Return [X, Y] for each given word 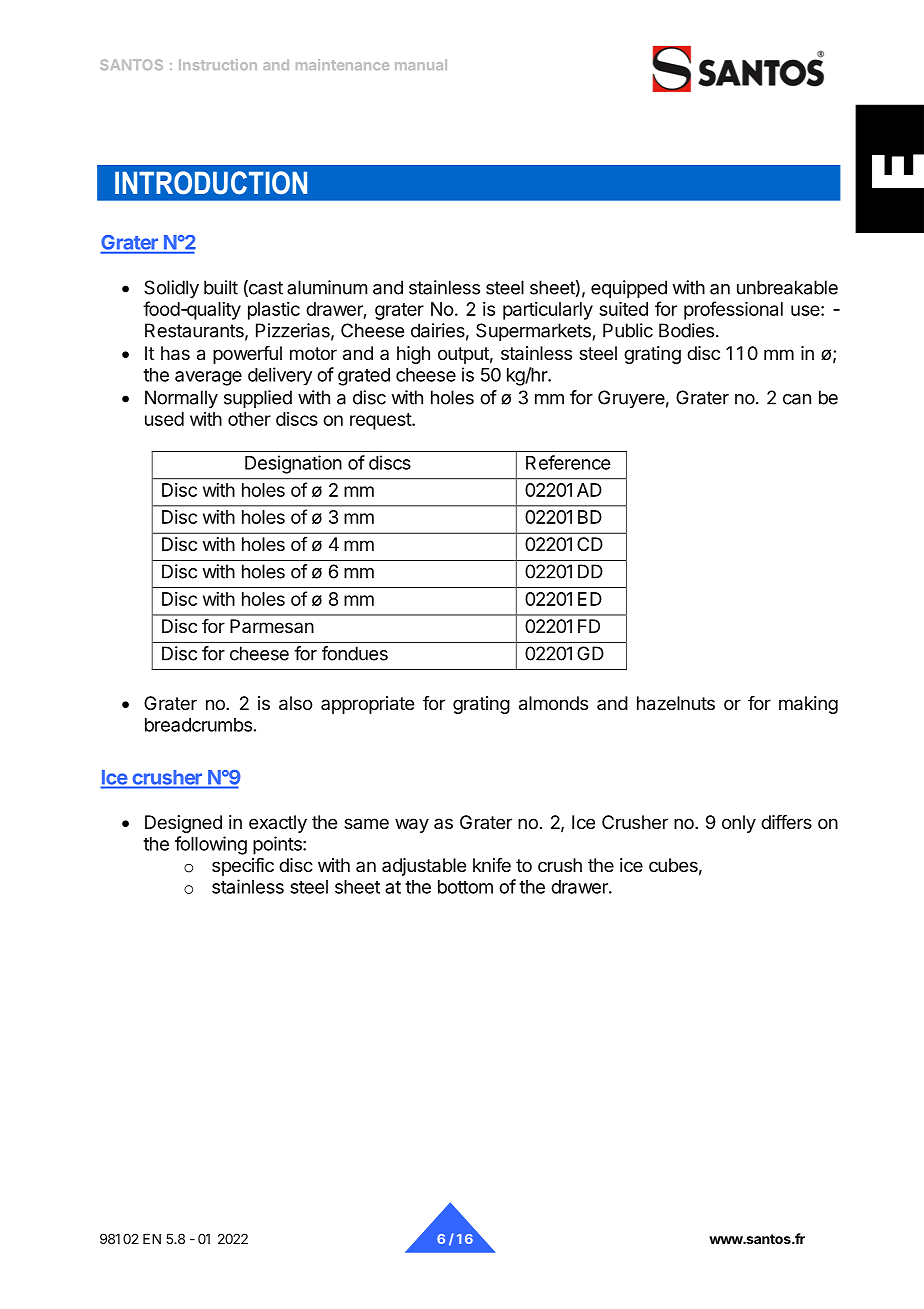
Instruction [218, 64]
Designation [293, 464]
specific [243, 867]
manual [421, 64]
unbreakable [787, 287]
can [797, 399]
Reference [568, 462]
